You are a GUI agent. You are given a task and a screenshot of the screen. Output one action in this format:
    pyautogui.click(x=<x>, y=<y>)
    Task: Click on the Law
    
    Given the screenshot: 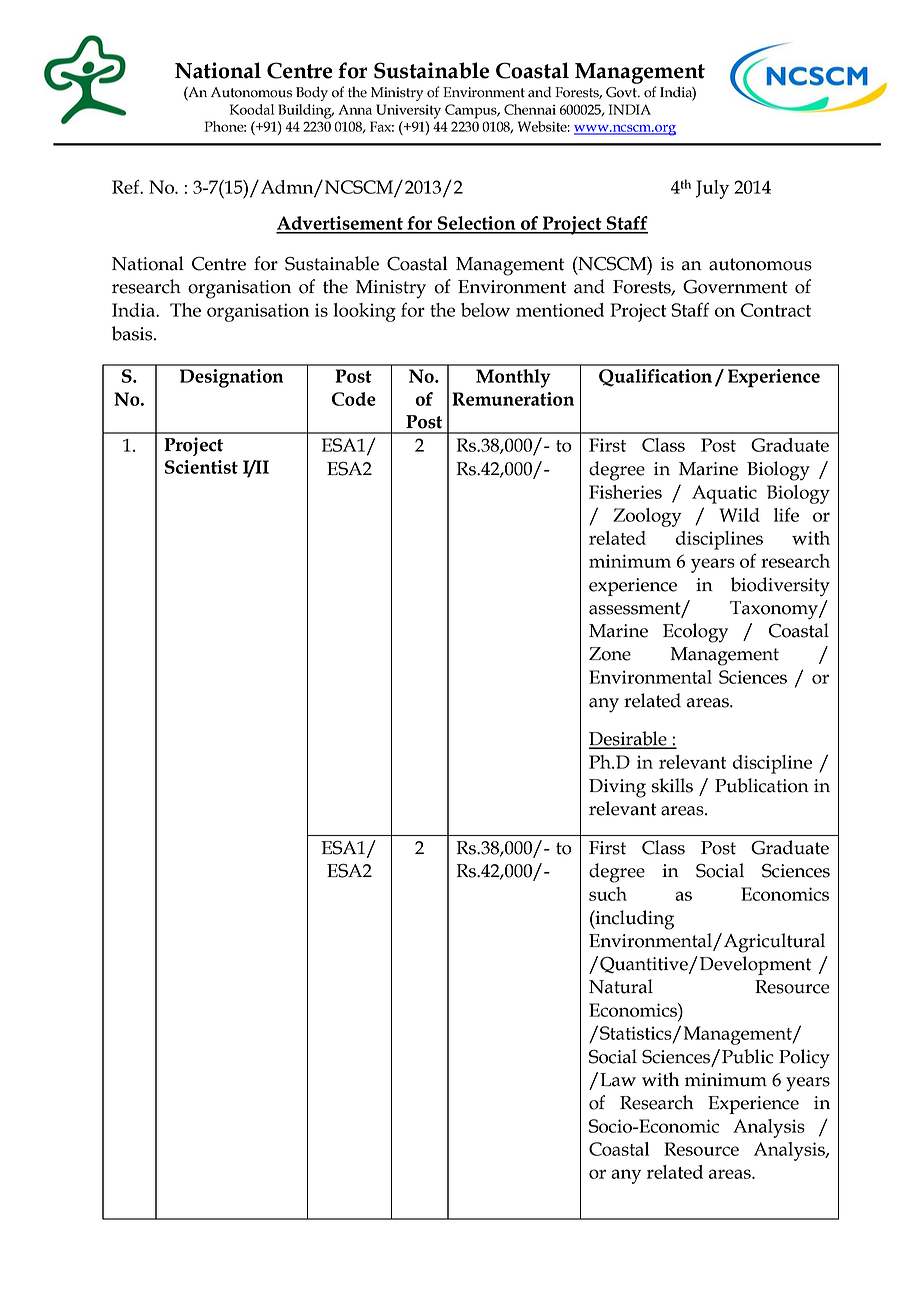 What is the action you would take?
    pyautogui.click(x=618, y=1080)
